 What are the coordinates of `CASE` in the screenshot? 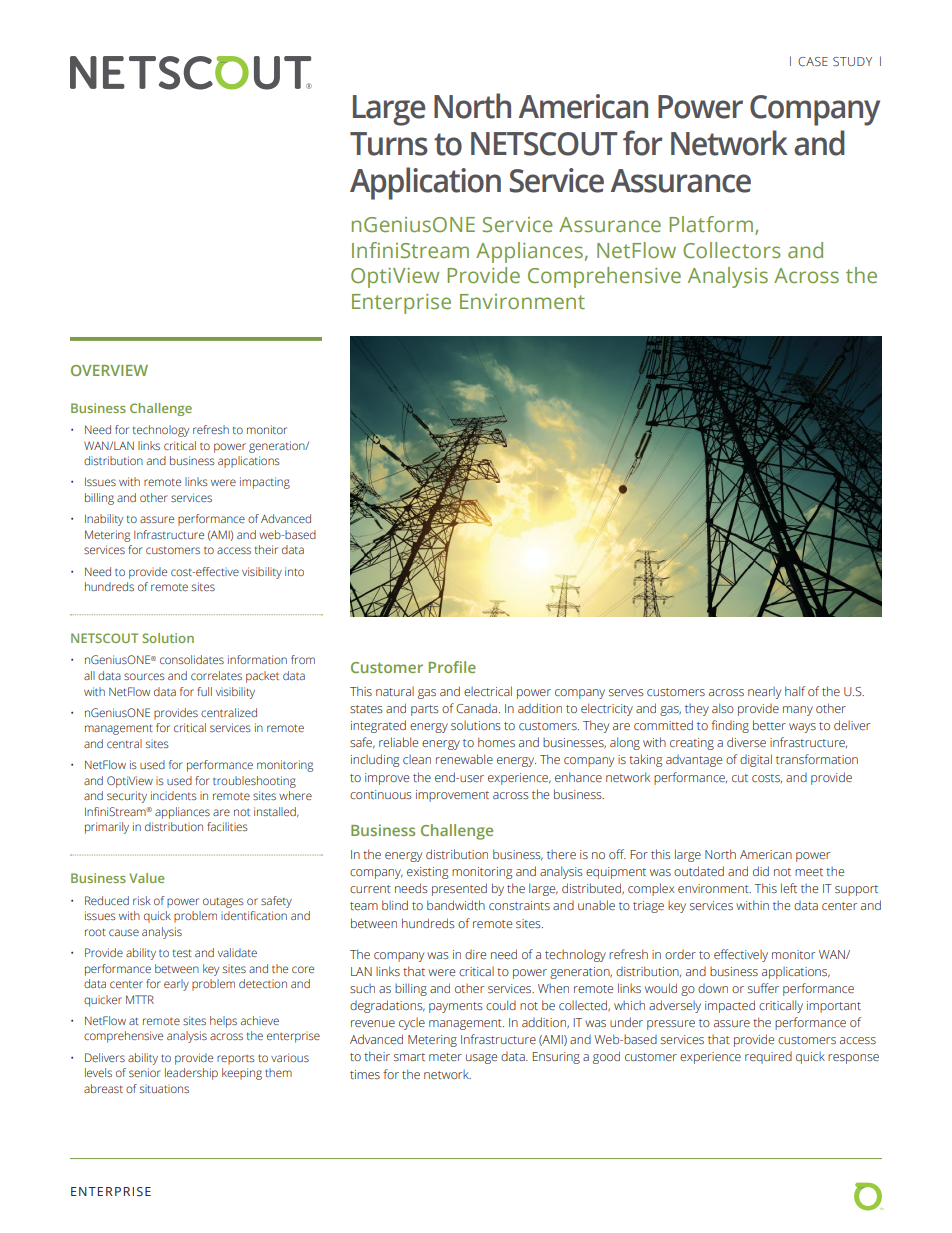 It's located at (813, 61).
